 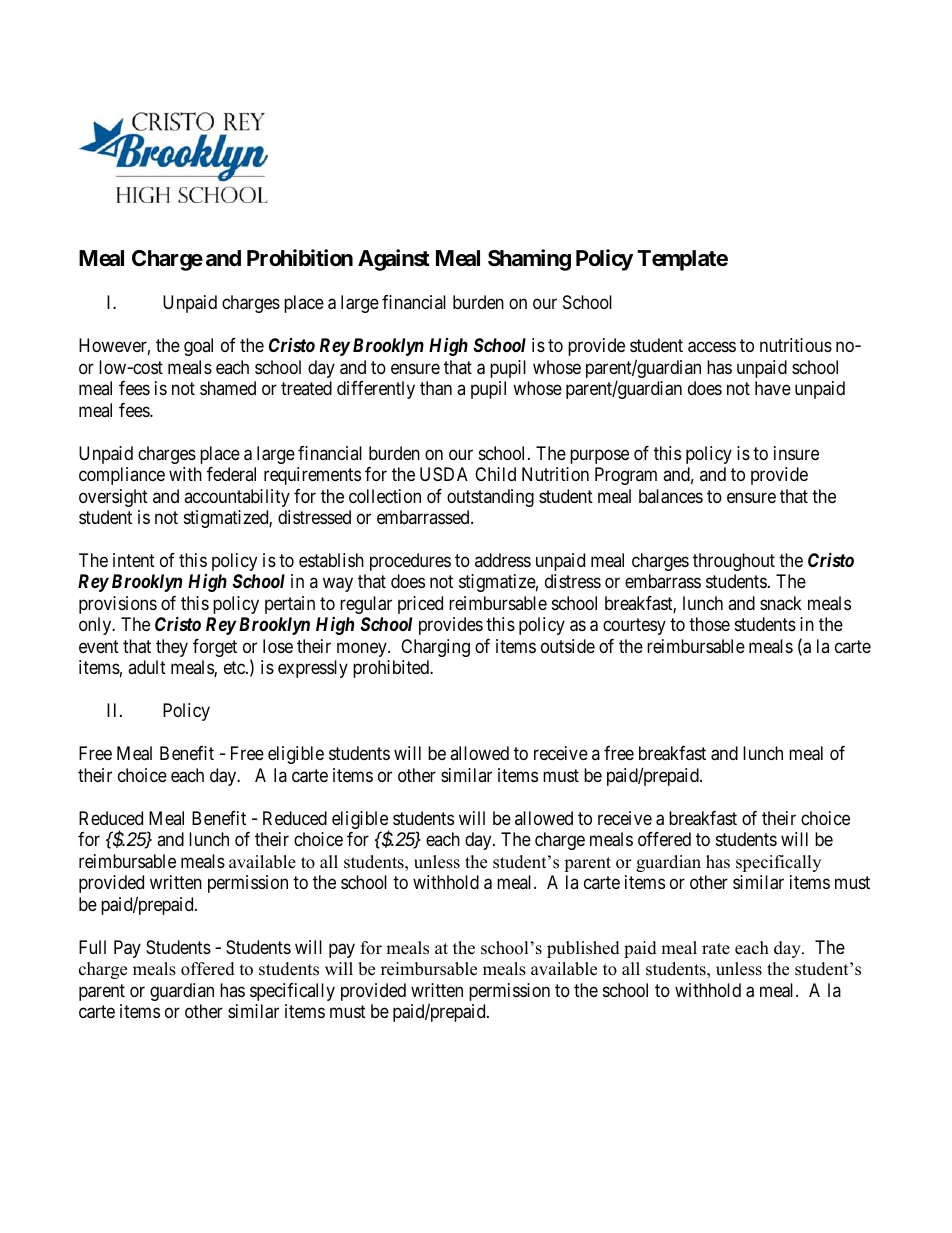 I want to click on priced, so click(x=420, y=605).
